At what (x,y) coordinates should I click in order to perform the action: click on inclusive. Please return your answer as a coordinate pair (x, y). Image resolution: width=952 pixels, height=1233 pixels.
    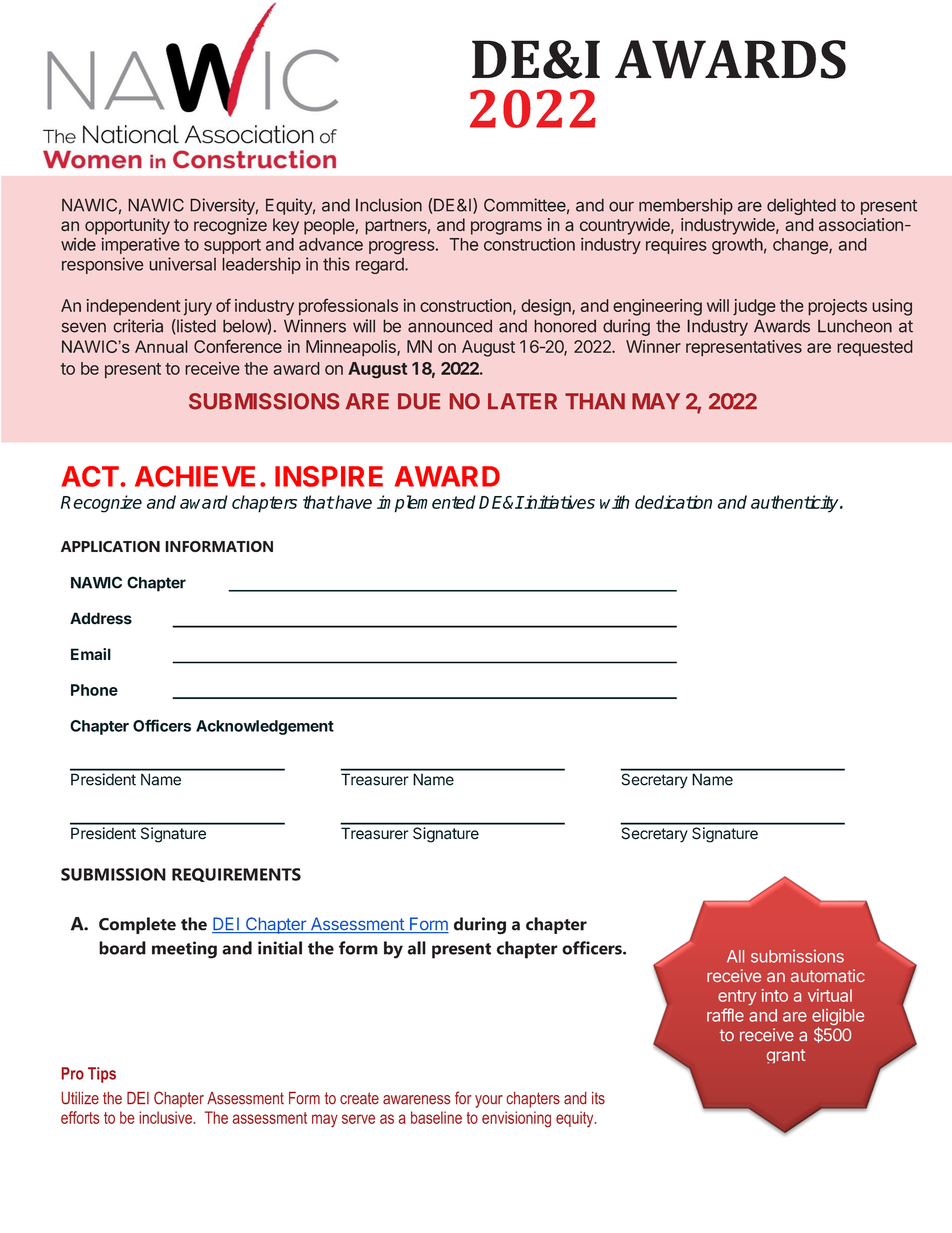
    Looking at the image, I should click on (165, 1117).
